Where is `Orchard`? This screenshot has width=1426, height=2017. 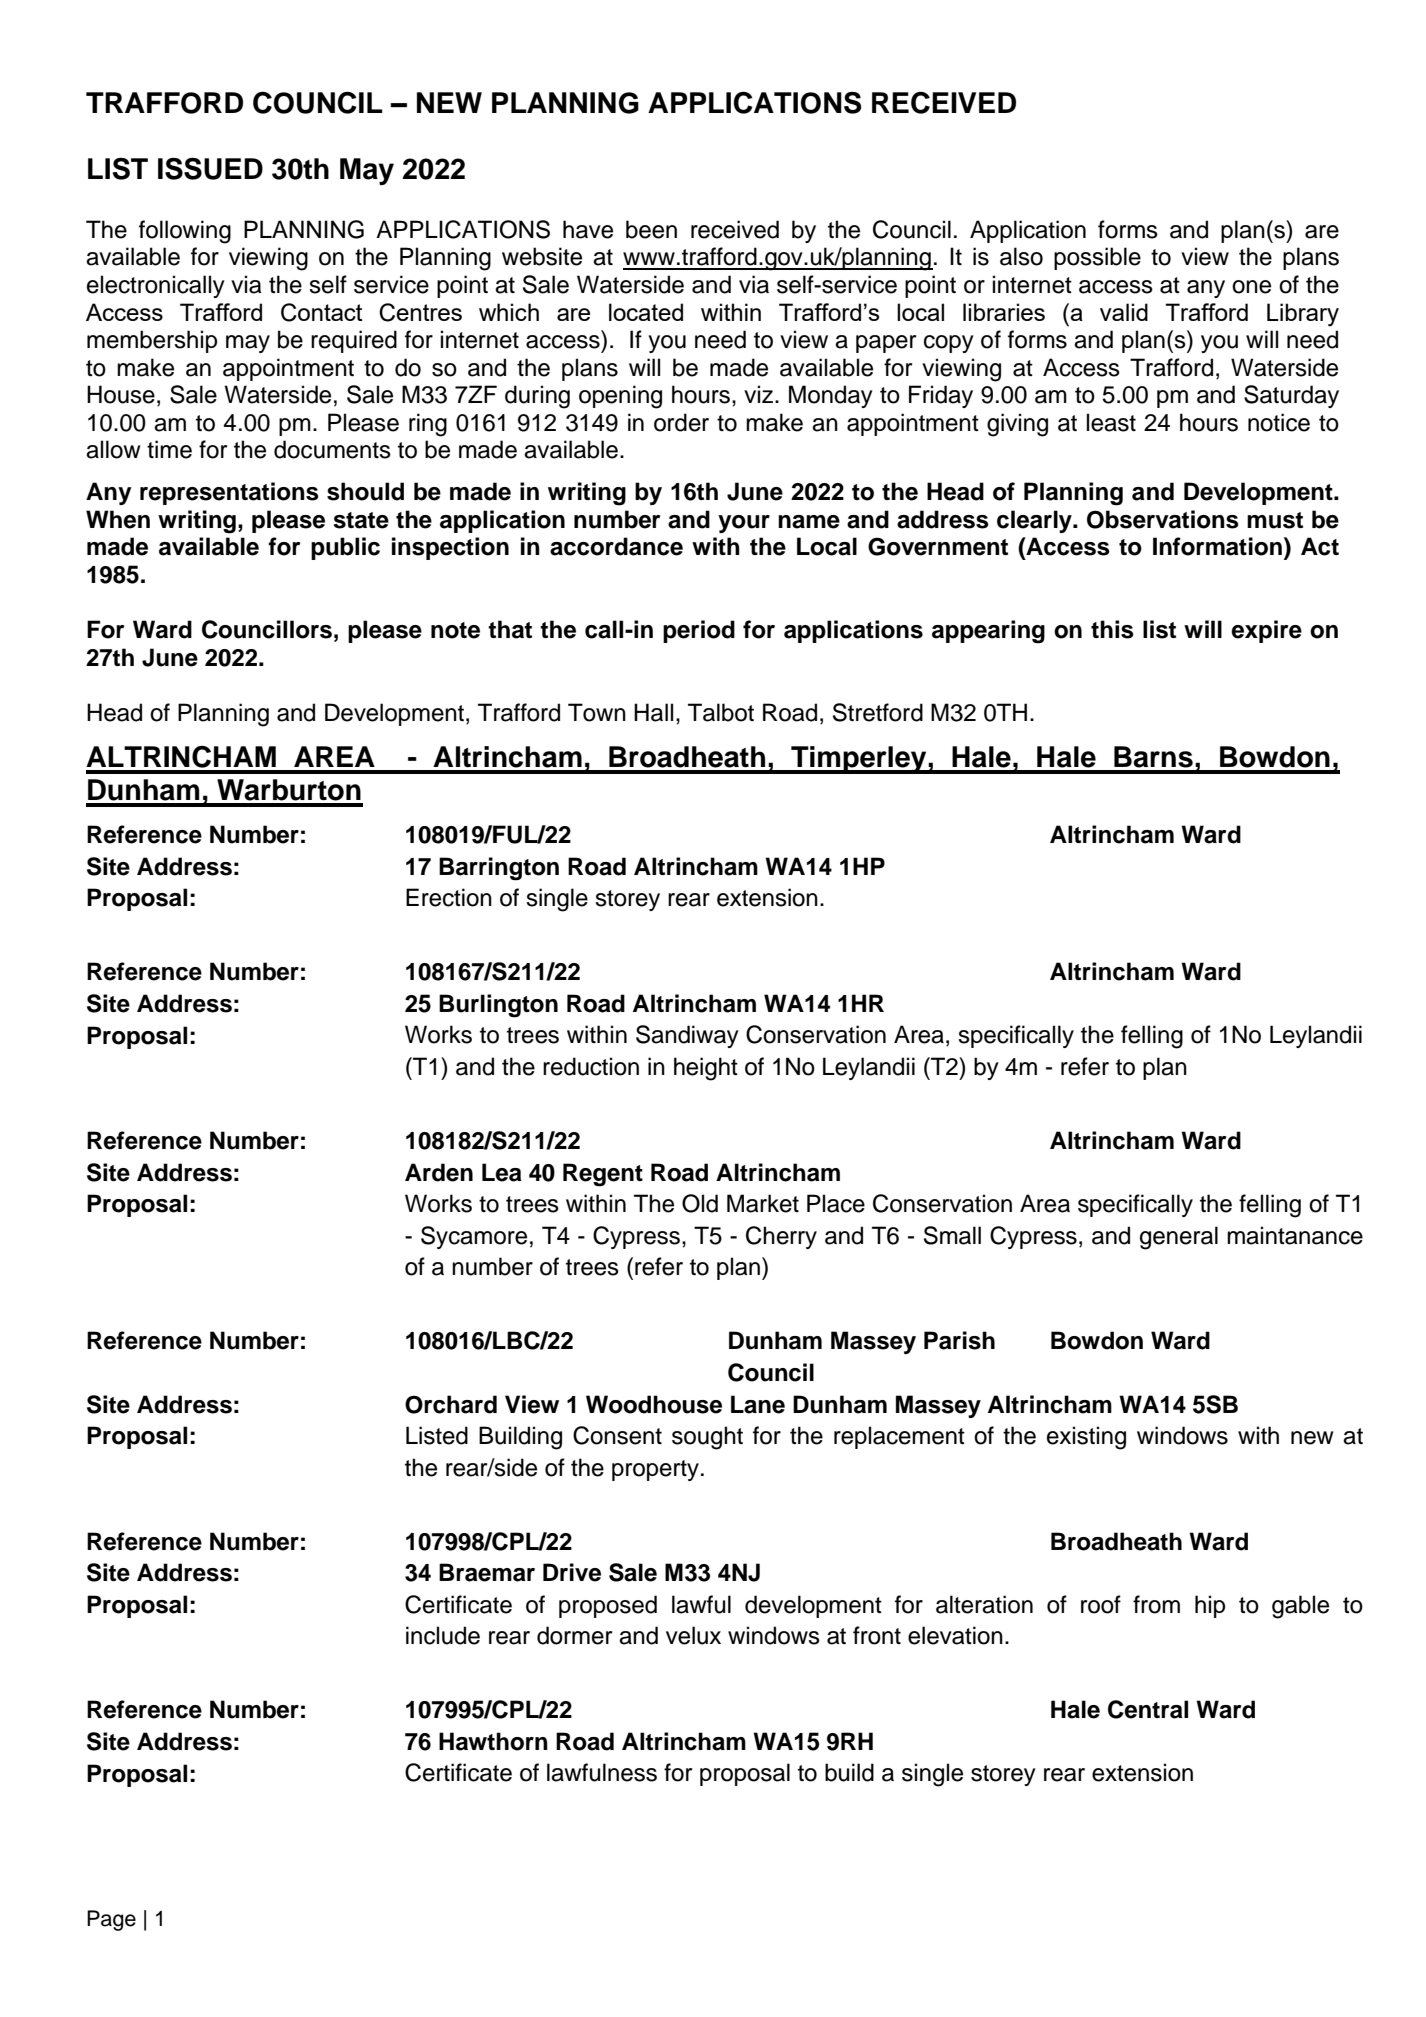 Orchard is located at coordinates (451, 1404).
